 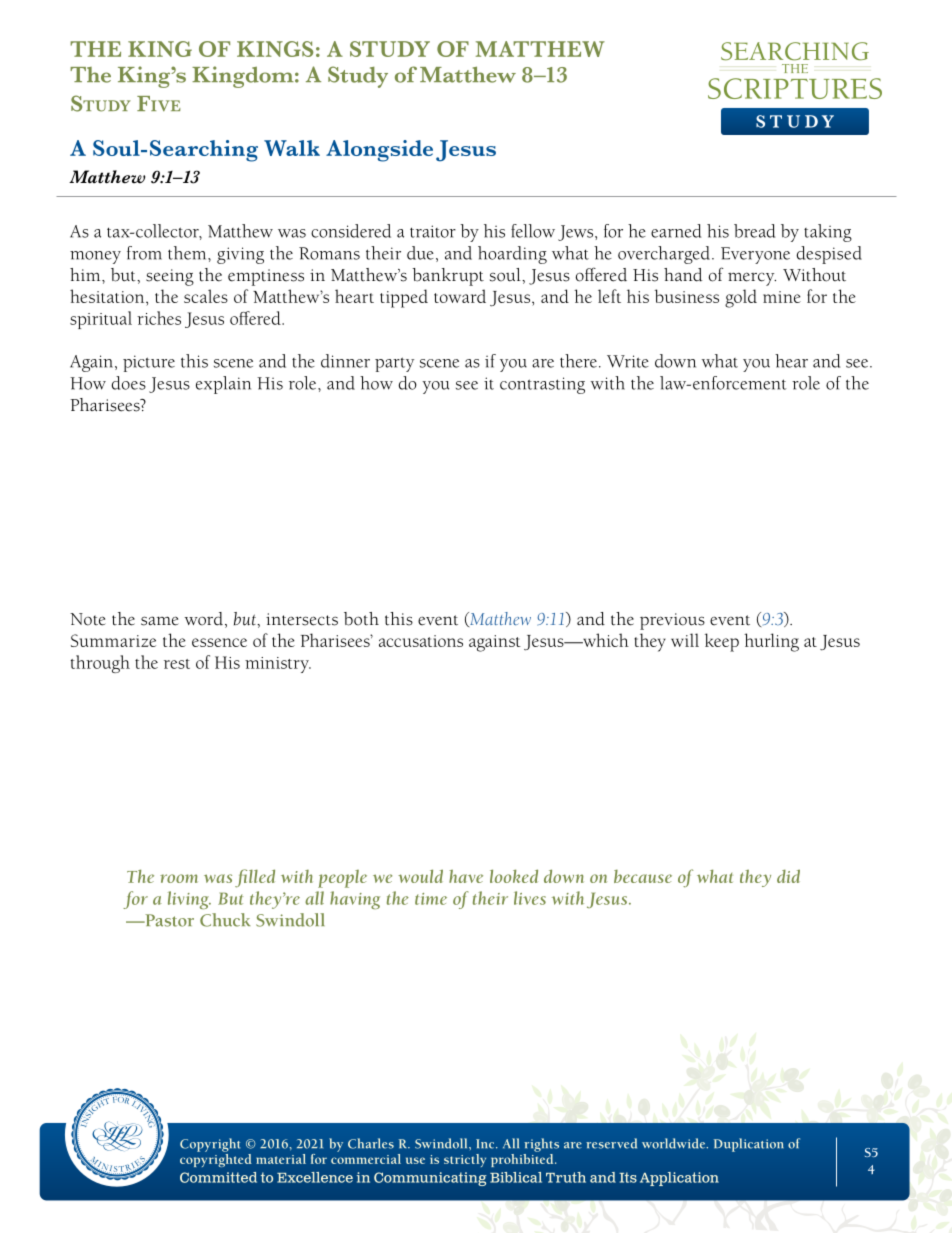 What do you see at coordinates (722, 642) in the page?
I see `keep` at bounding box center [722, 642].
